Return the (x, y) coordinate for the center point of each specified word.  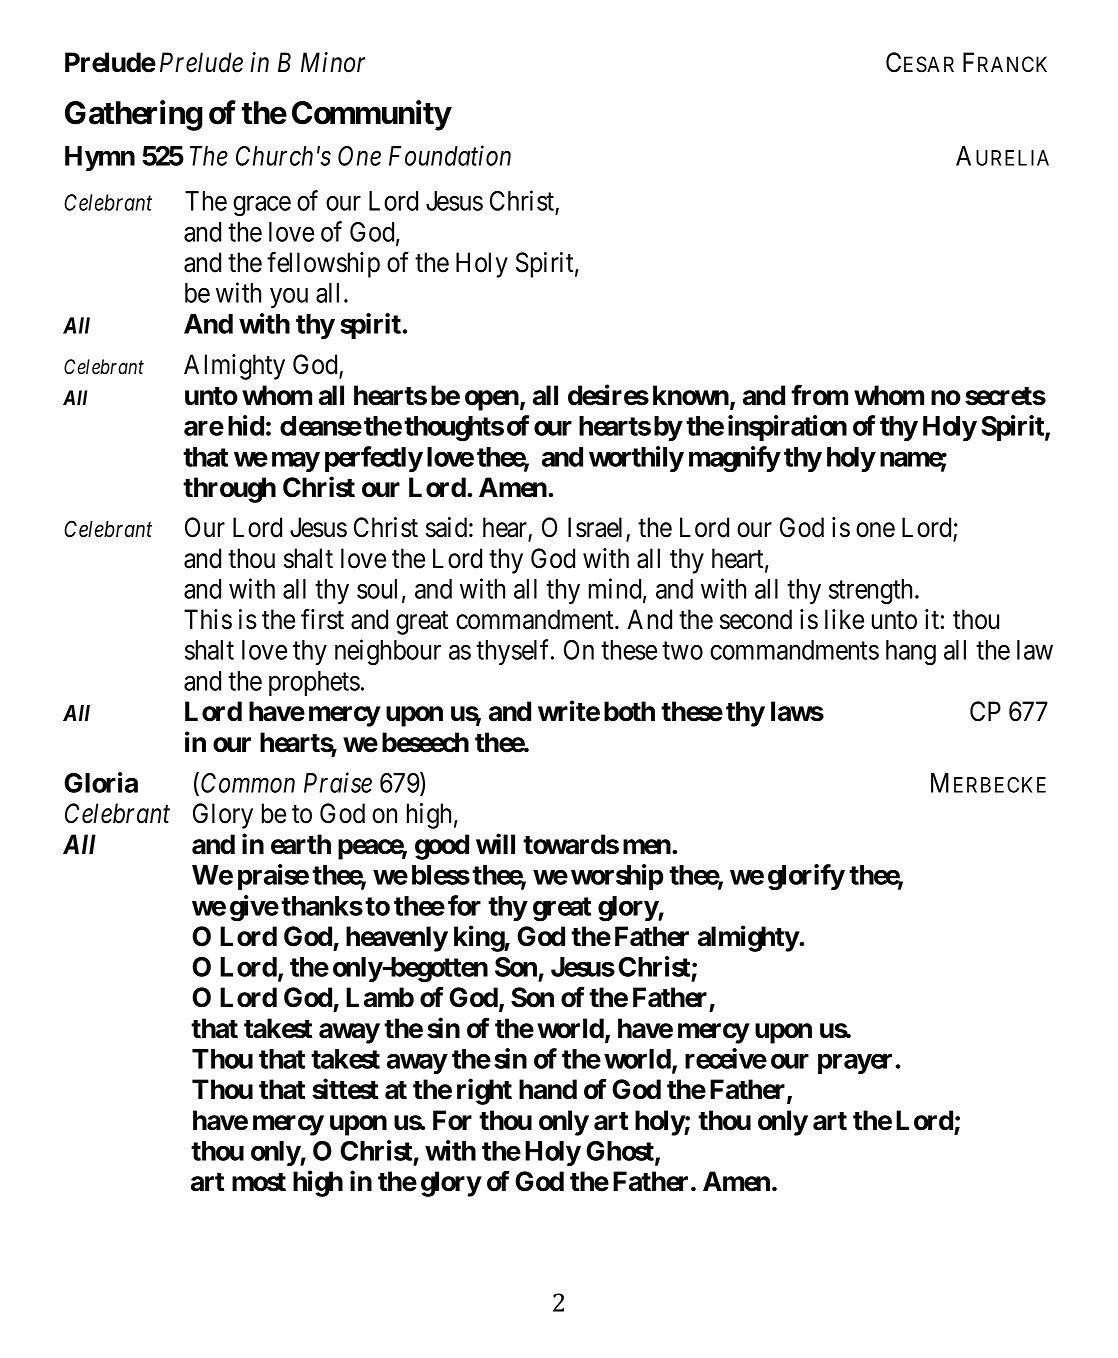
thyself (514, 652)
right (484, 1092)
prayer (857, 1064)
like (844, 619)
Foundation (450, 155)
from (819, 395)
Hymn (100, 158)
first (322, 619)
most (259, 1182)
